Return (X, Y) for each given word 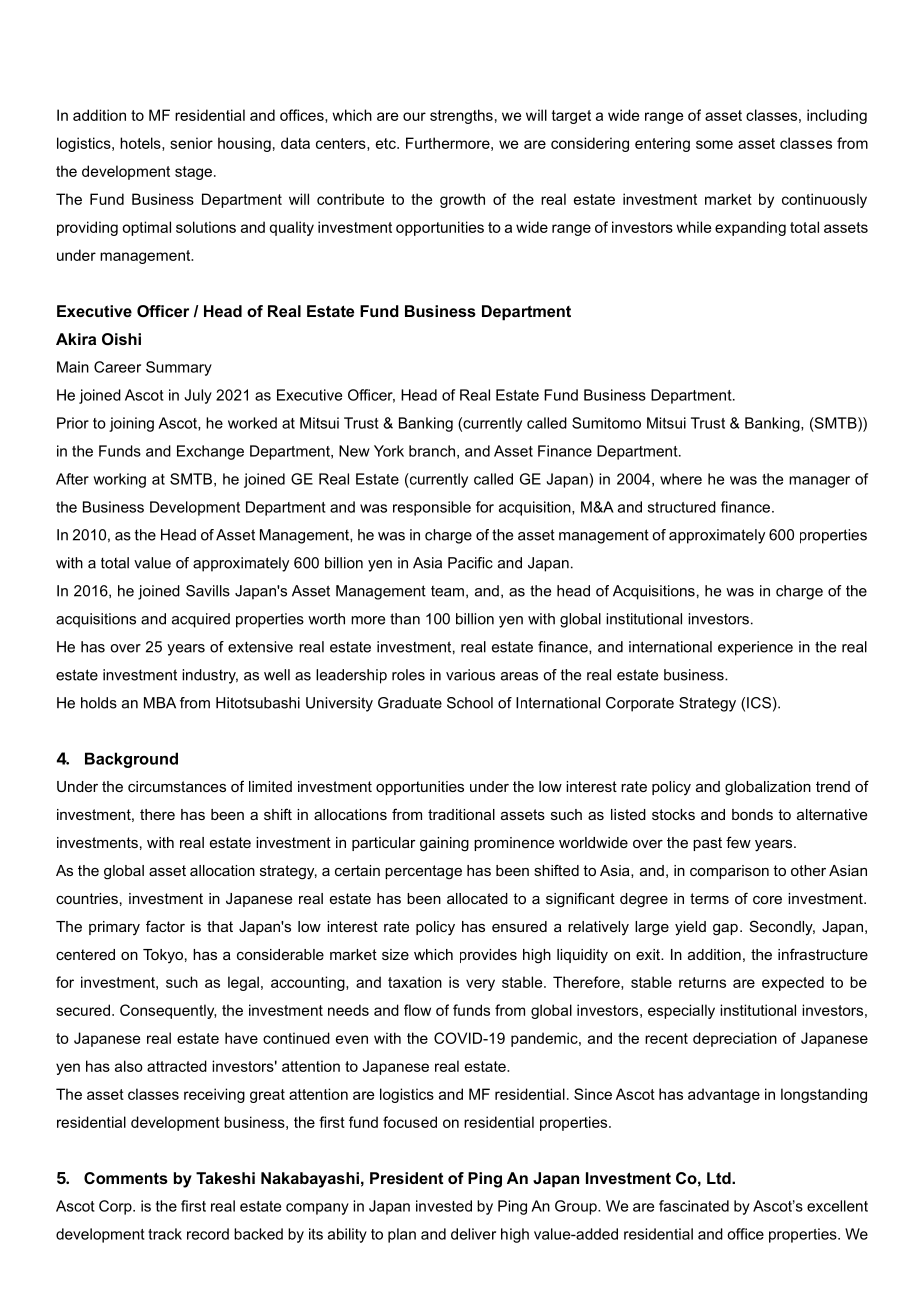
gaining (444, 844)
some (714, 144)
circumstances (177, 786)
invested (444, 1206)
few (738, 842)
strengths (461, 116)
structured (682, 507)
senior (191, 143)
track (165, 1234)
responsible (432, 508)
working (119, 480)
